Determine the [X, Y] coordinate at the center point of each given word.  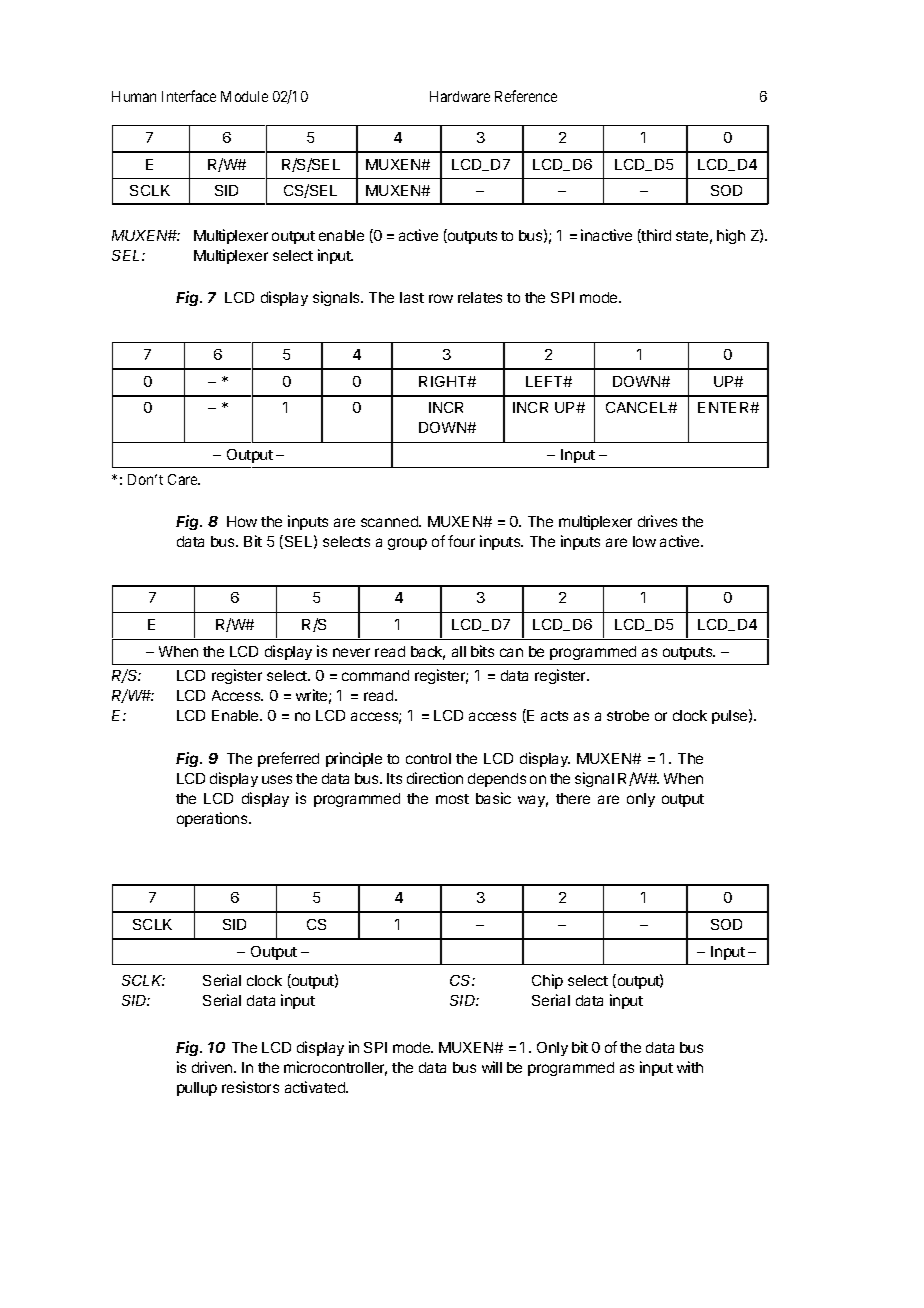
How [242, 521]
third [655, 236]
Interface [189, 96]
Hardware [460, 96]
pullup [197, 1089]
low [644, 541]
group [407, 544]
